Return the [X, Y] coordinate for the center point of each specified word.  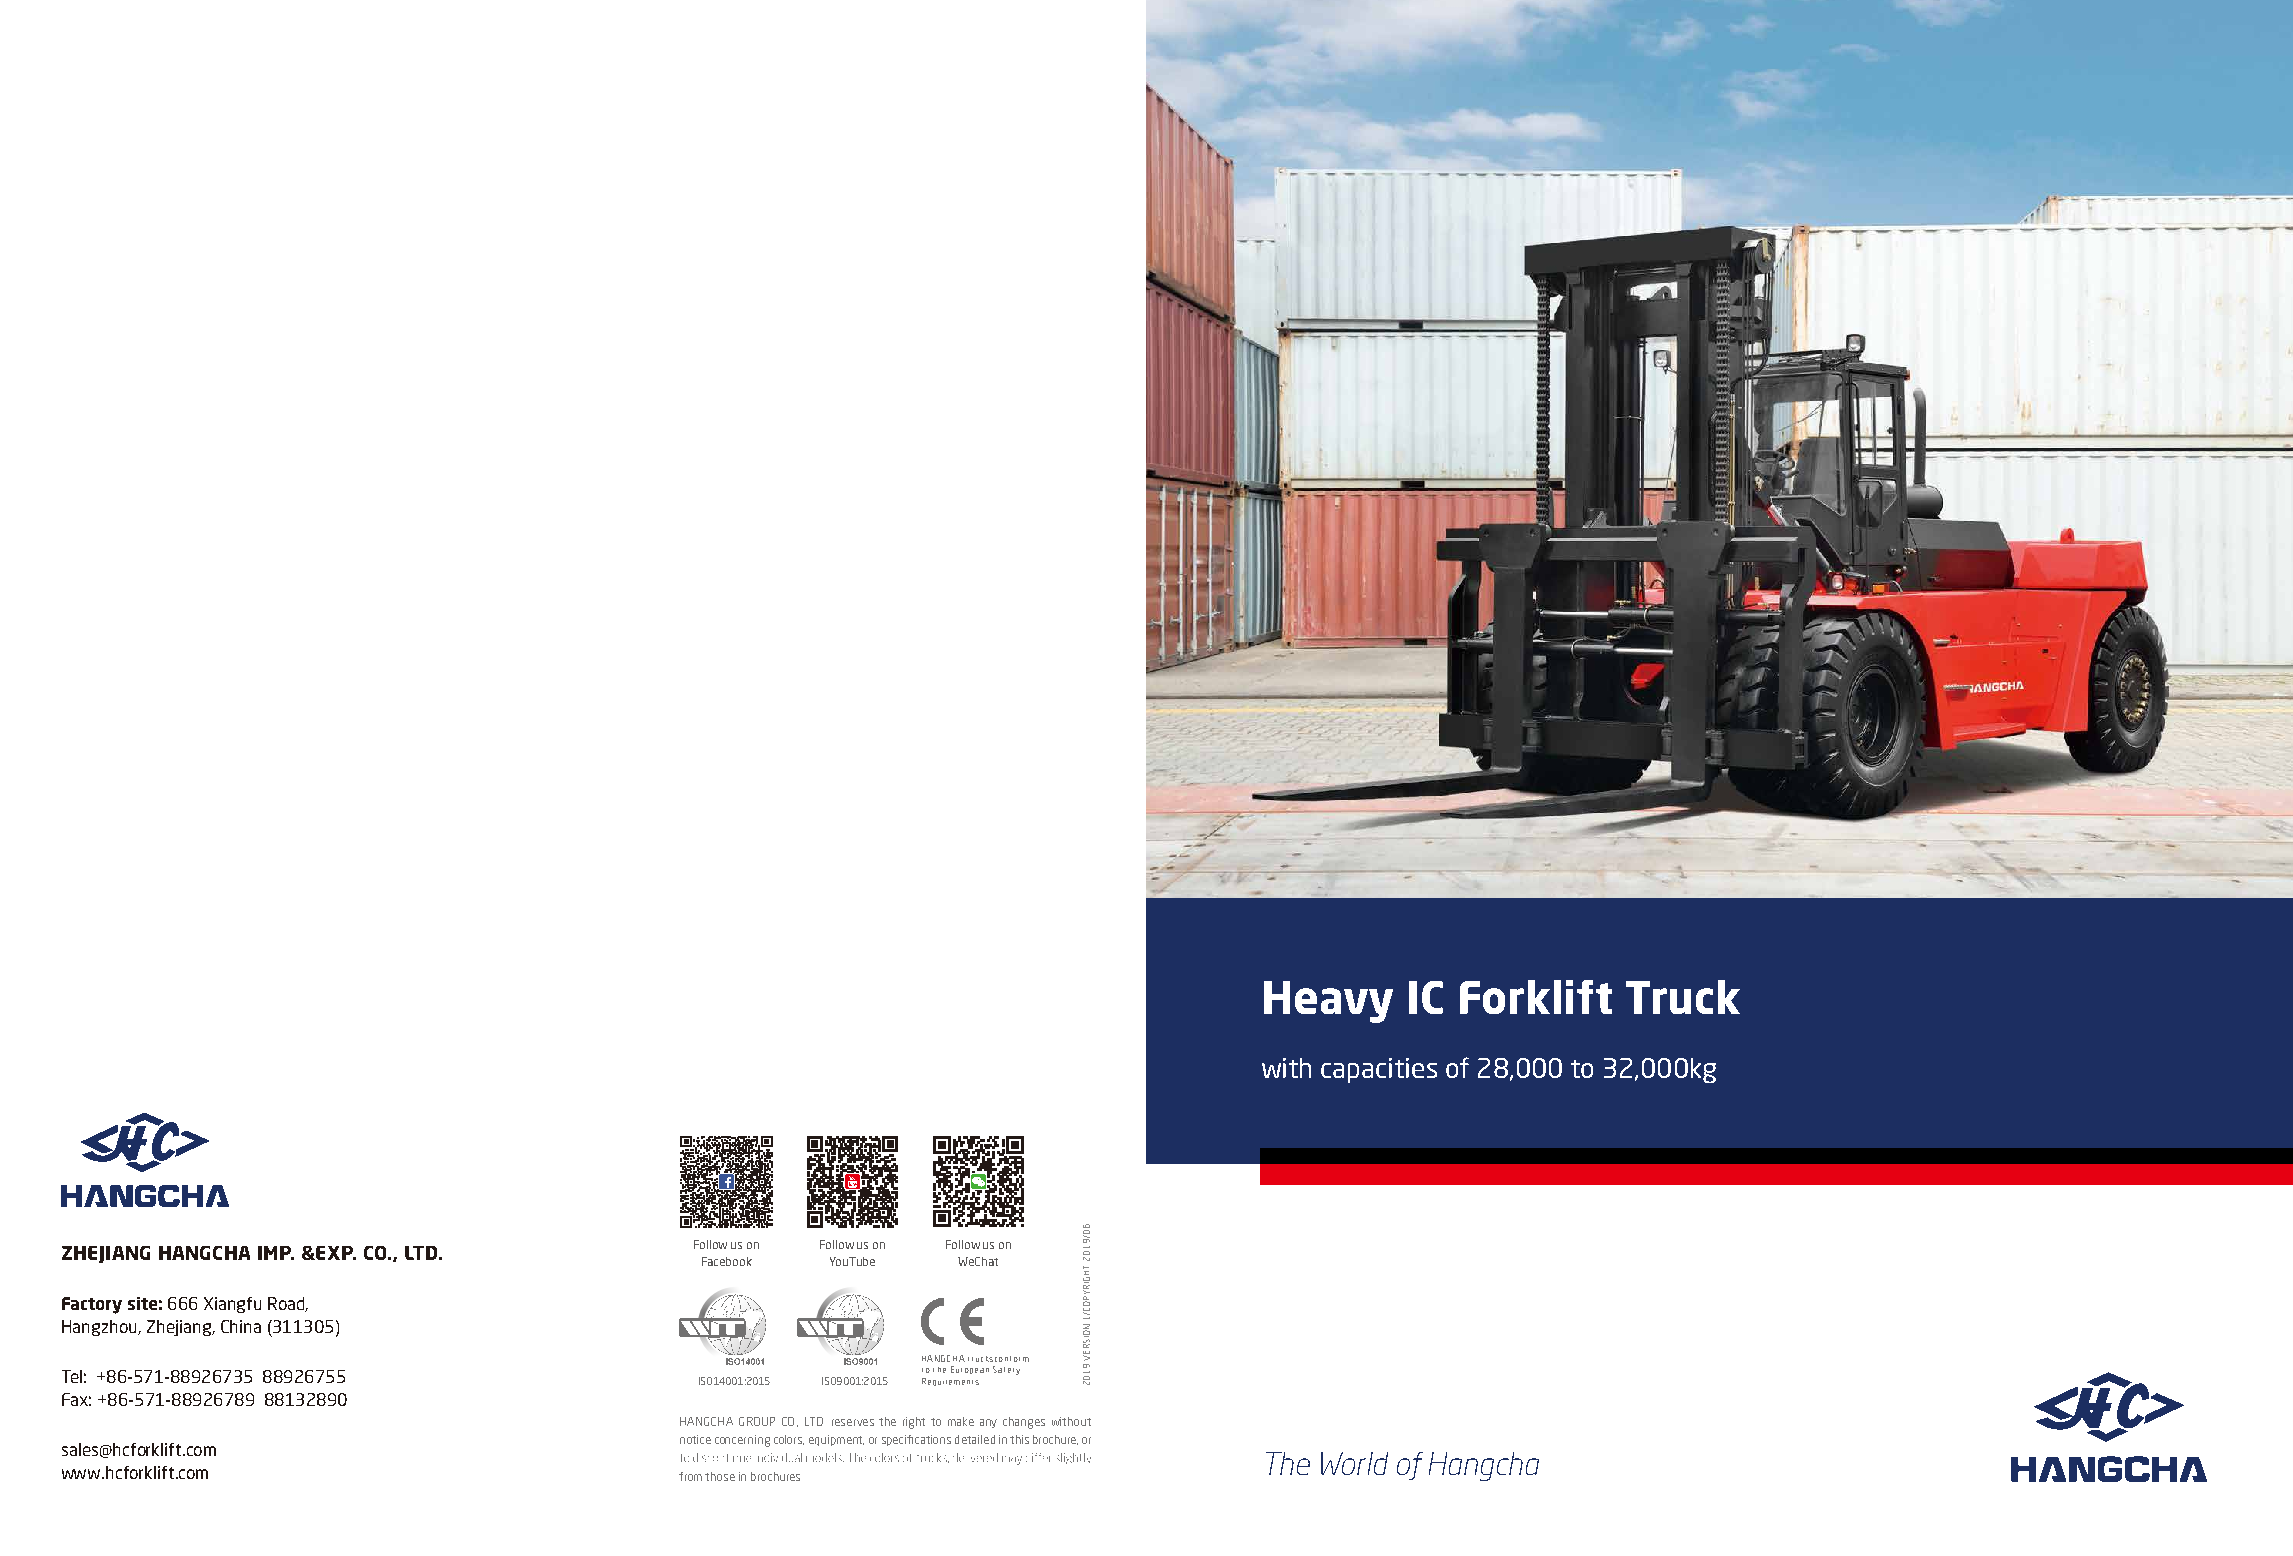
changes [1024, 1423]
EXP [334, 1253]
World [1354, 1463]
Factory [92, 1305]
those [720, 1476]
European [970, 1370]
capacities [1379, 1070]
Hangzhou [100, 1328]
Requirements [950, 1382]
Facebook [727, 1261]
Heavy [1328, 1002]
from [690, 1476]
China [241, 1326]
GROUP [757, 1421]
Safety [1006, 1370]
